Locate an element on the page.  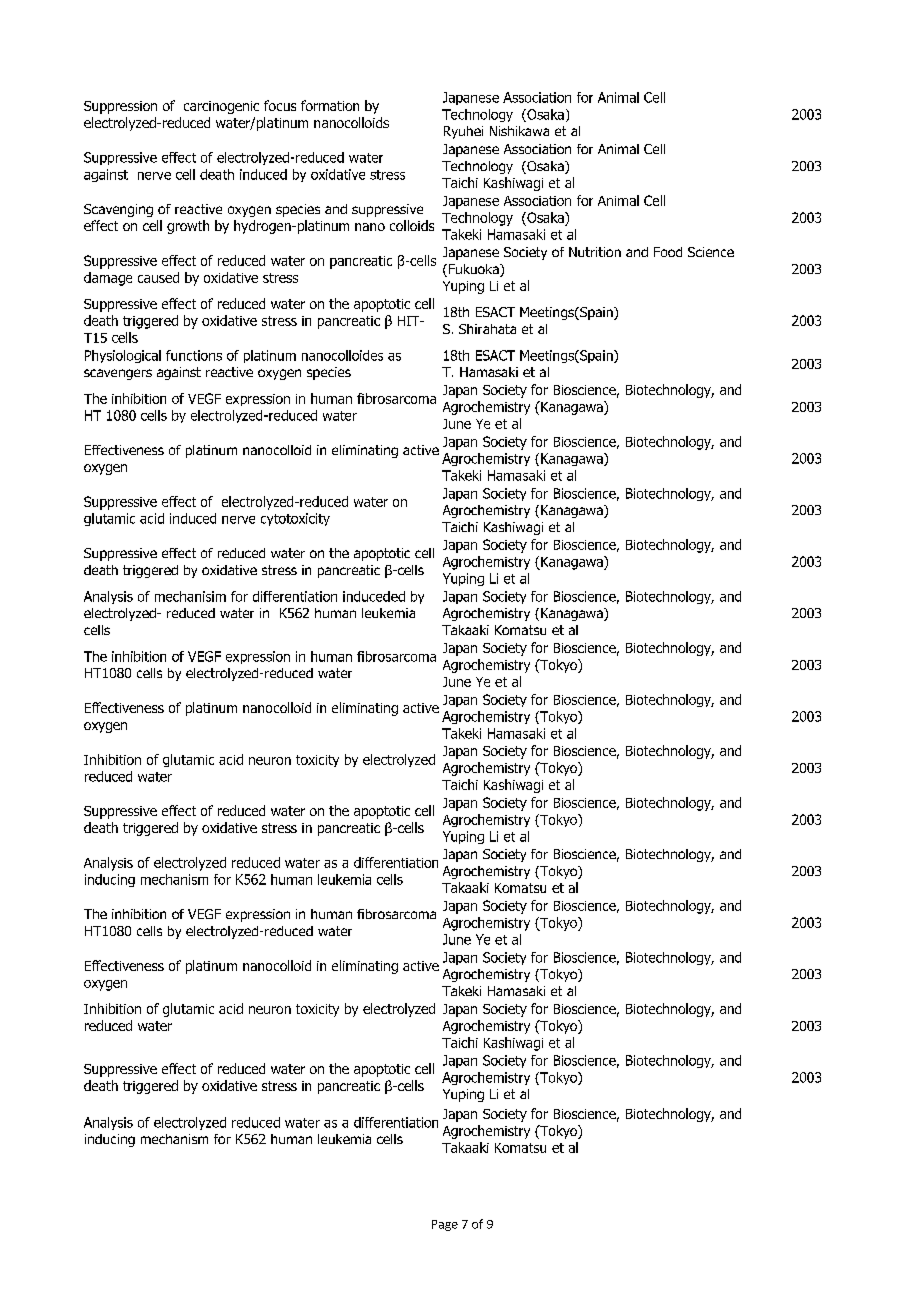
focus is located at coordinates (280, 105).
